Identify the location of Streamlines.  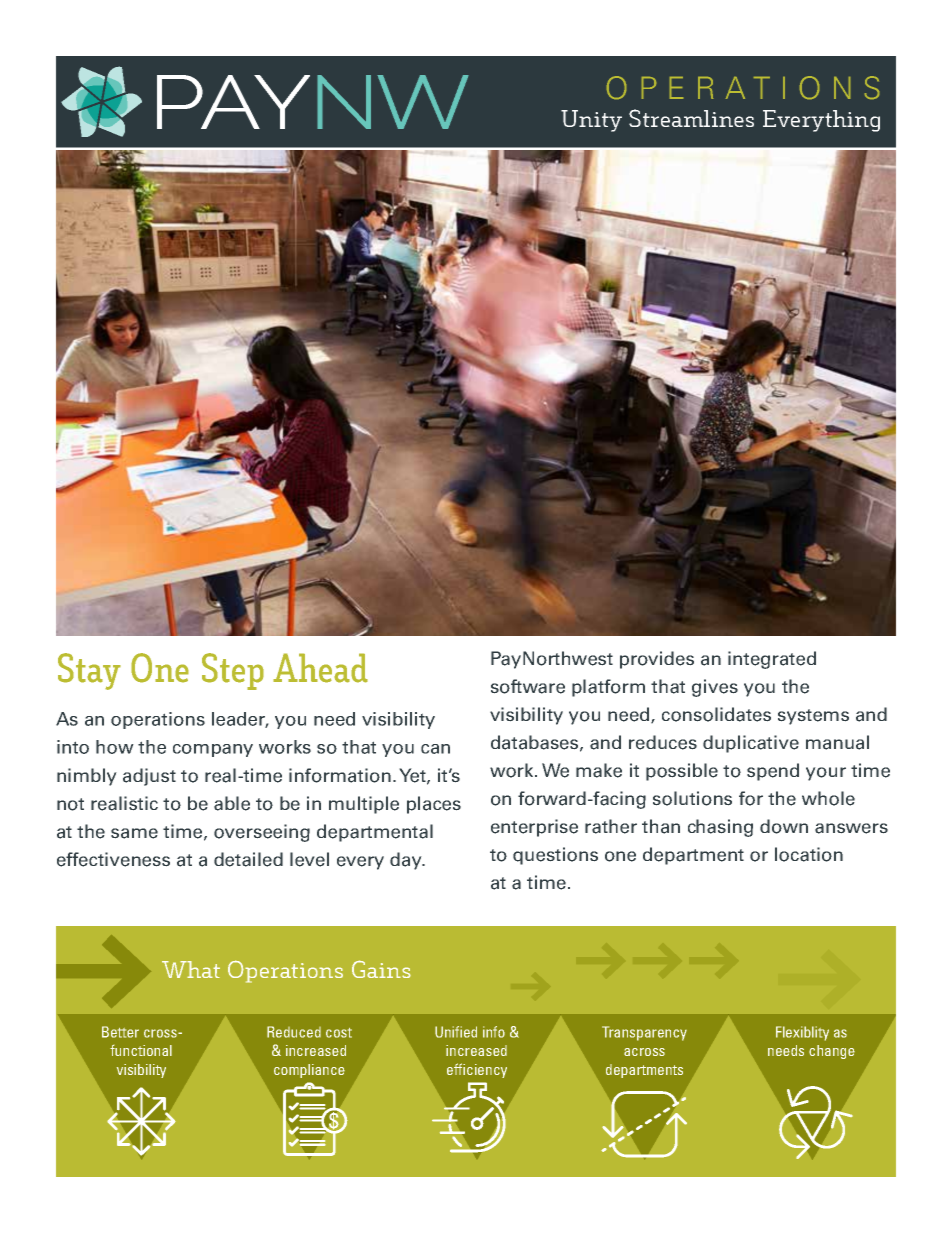
(691, 118).
